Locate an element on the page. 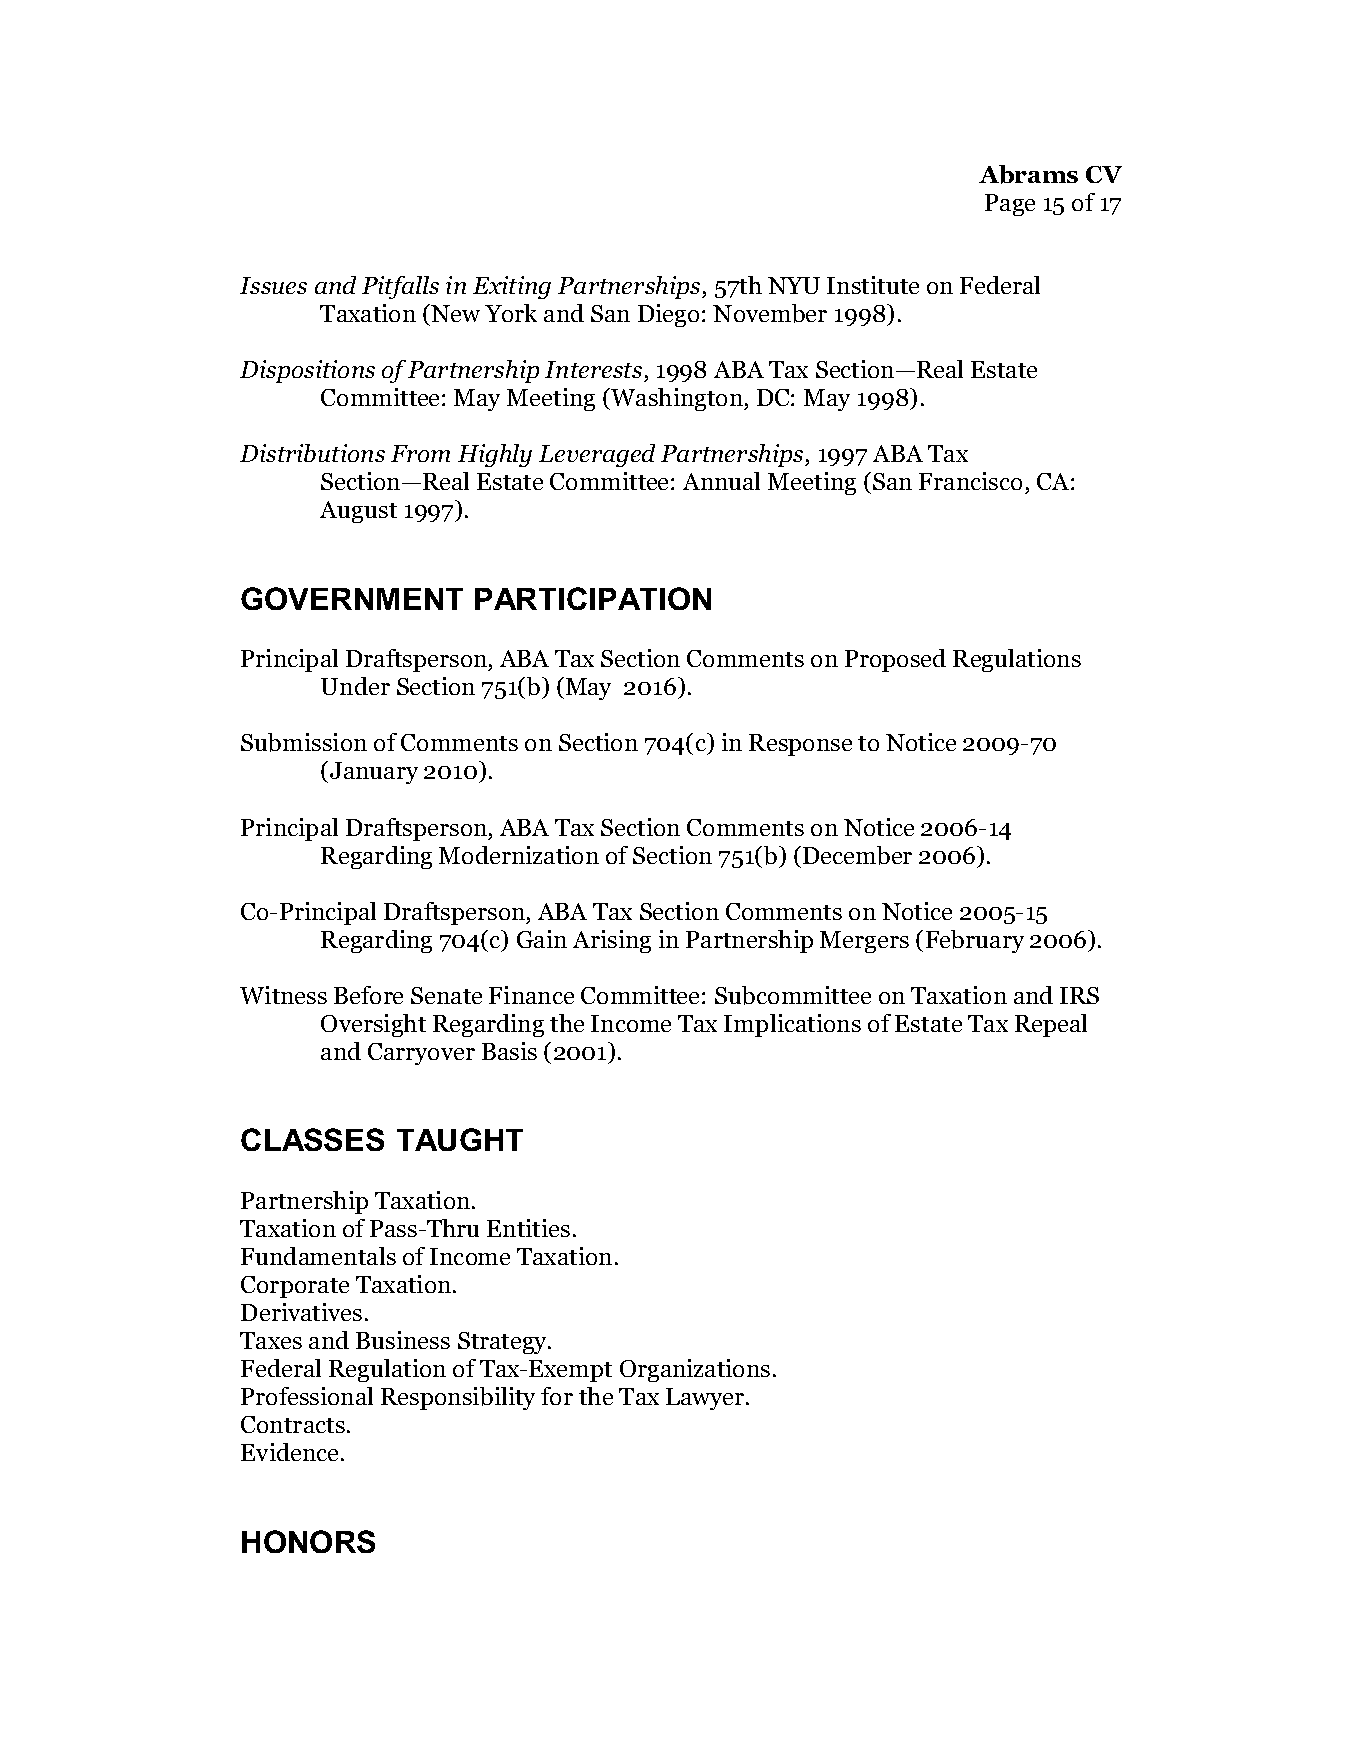 Image resolution: width=1362 pixels, height=1763 pixels. Repeal is located at coordinates (1051, 1025).
